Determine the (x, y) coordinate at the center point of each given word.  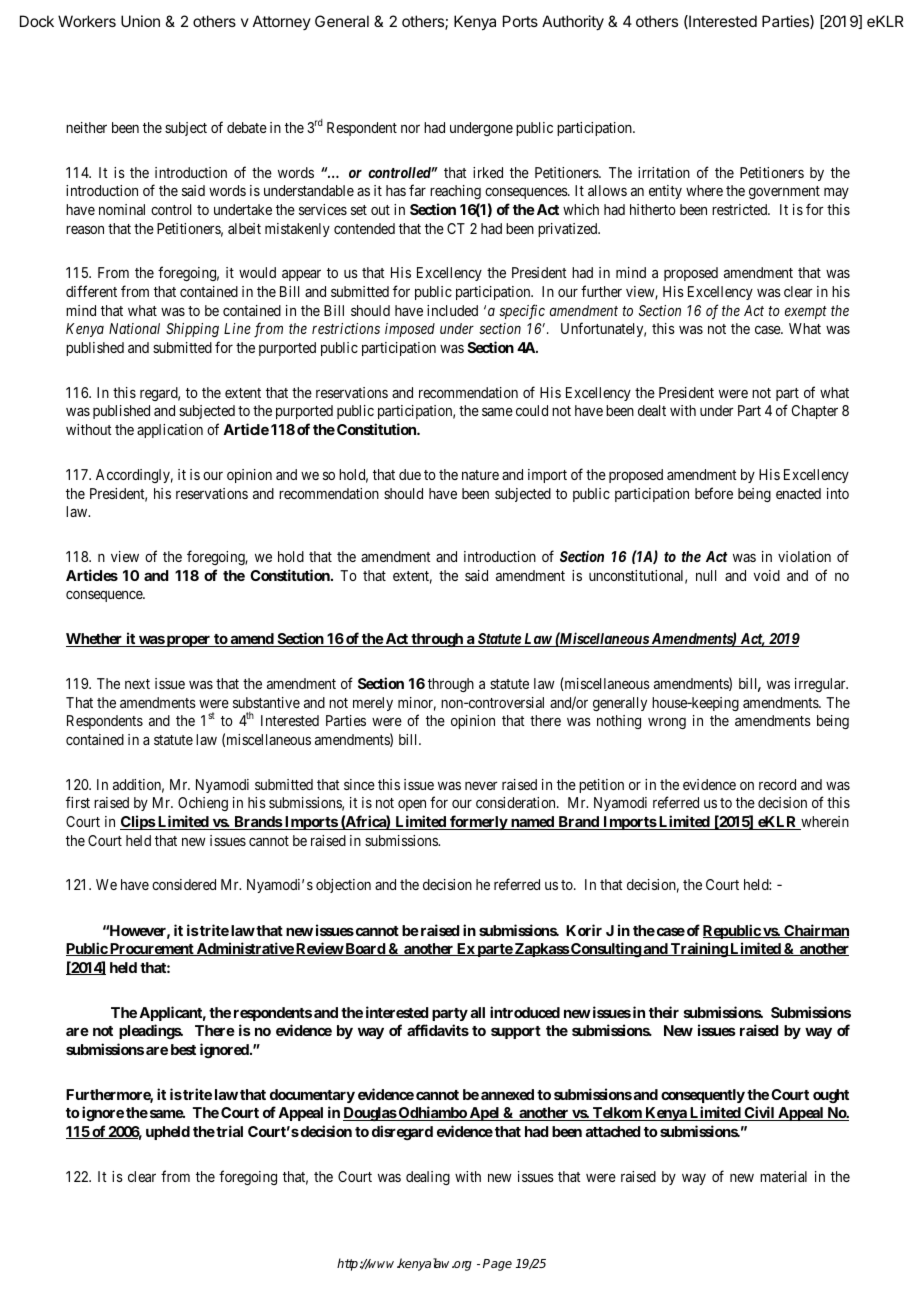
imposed (410, 330)
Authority (573, 23)
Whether (95, 640)
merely (373, 704)
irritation (664, 172)
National (134, 328)
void (767, 575)
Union (140, 21)
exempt (806, 312)
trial (229, 1131)
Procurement (152, 949)
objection (343, 886)
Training (699, 949)
